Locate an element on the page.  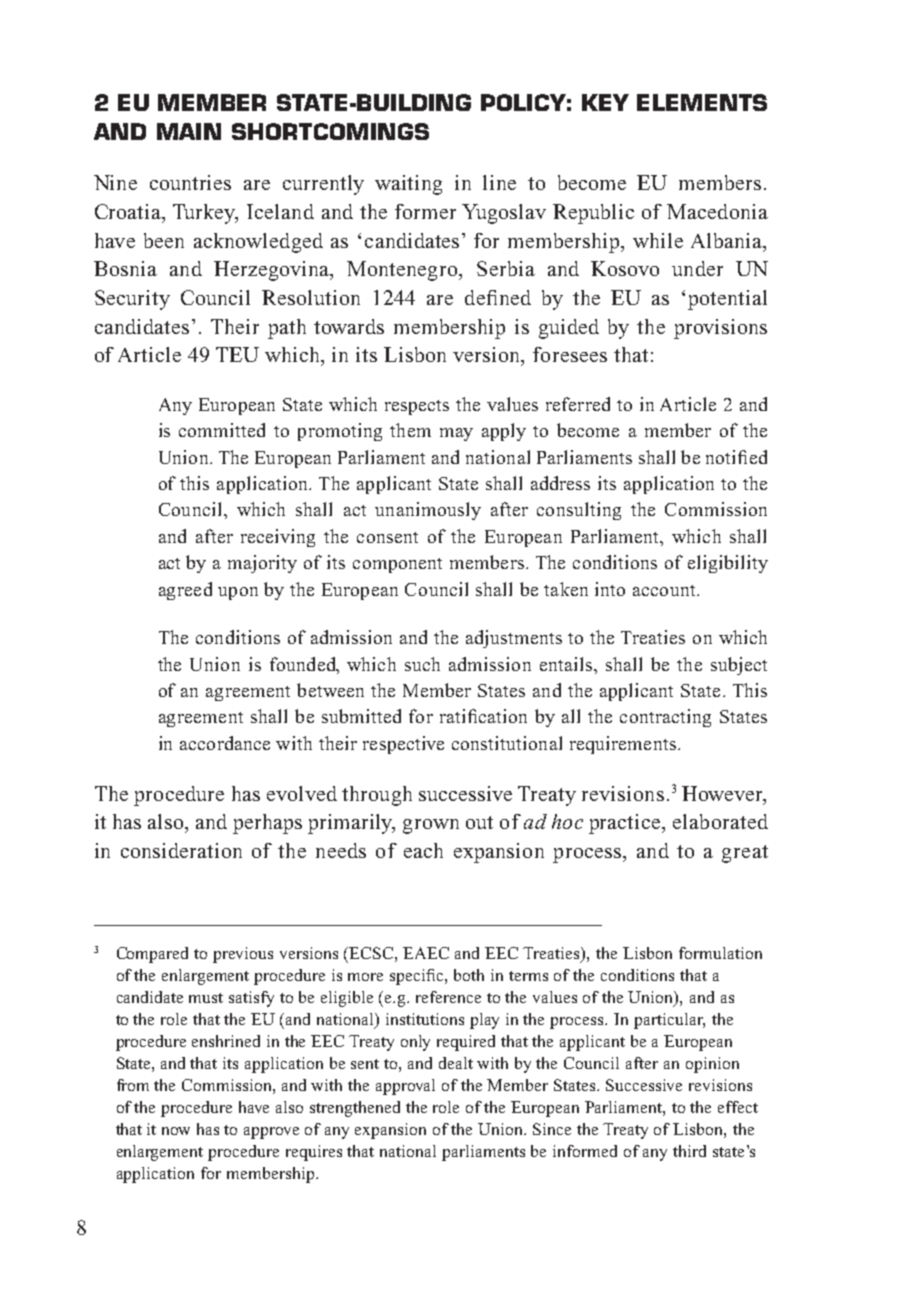
waiting is located at coordinates (408, 185).
